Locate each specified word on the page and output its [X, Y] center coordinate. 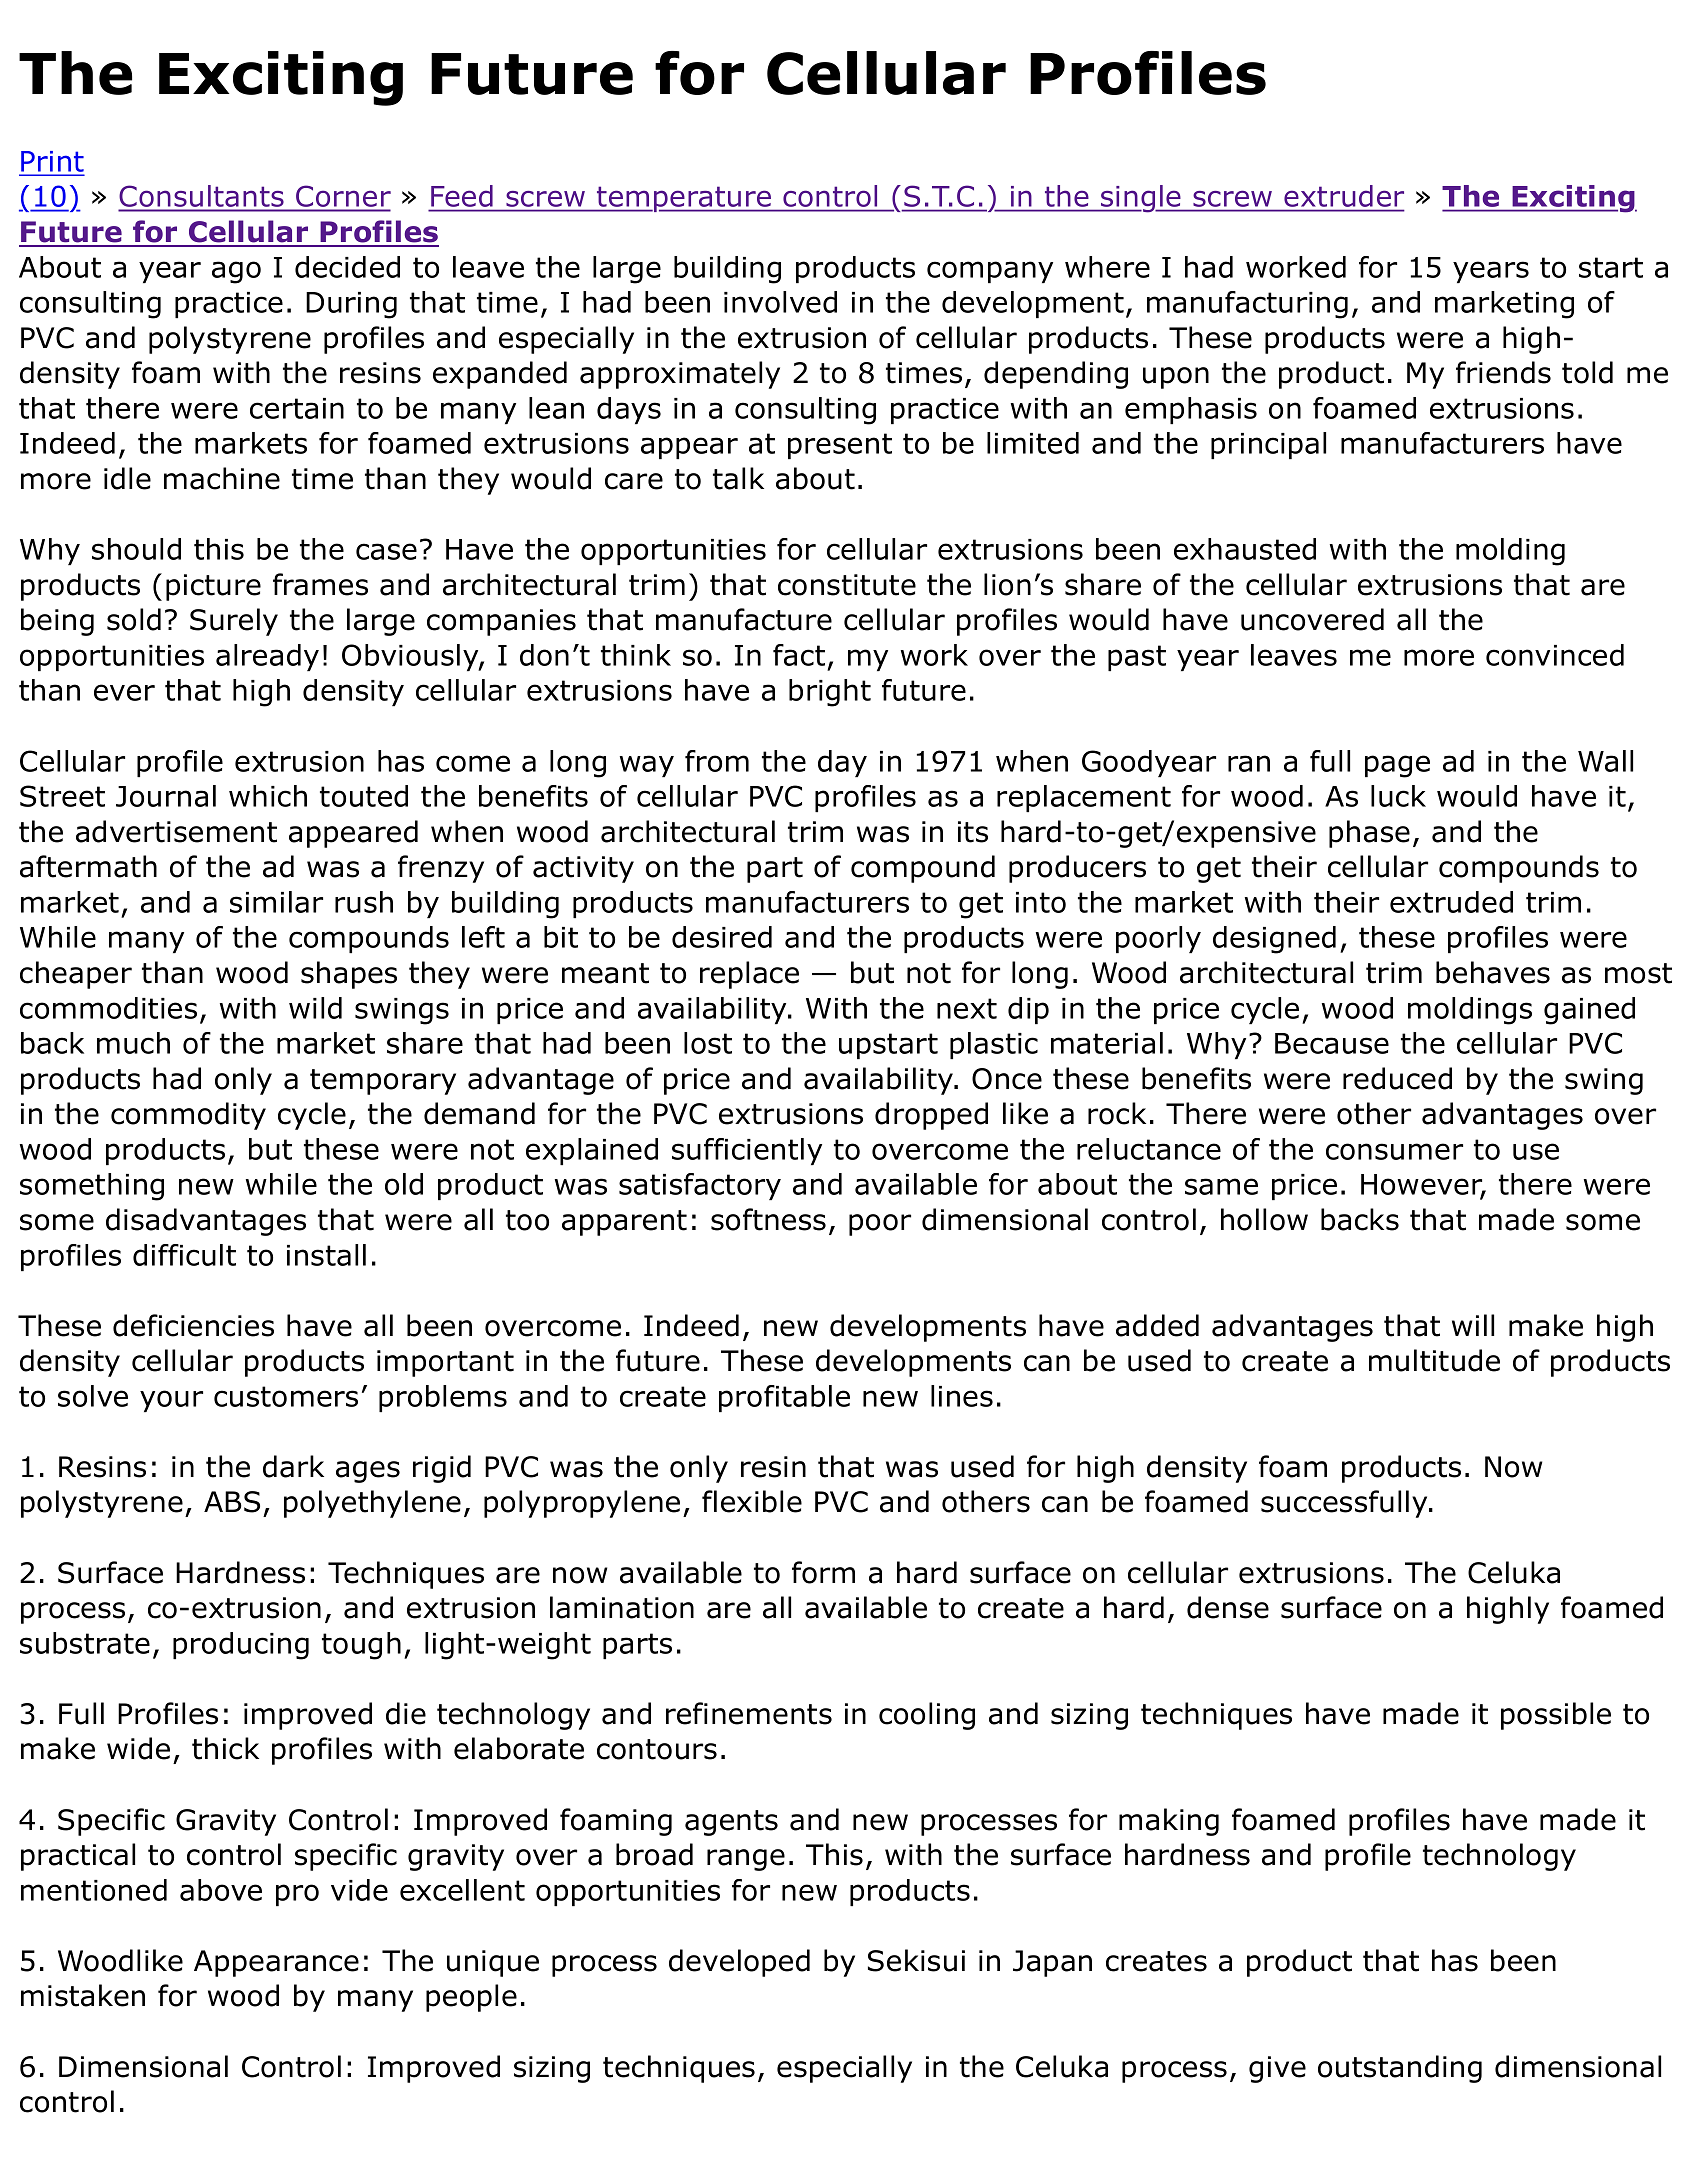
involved [780, 302]
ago [236, 272]
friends [1503, 372]
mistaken [83, 1995]
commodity [188, 1116]
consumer [1394, 1151]
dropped [931, 1116]
